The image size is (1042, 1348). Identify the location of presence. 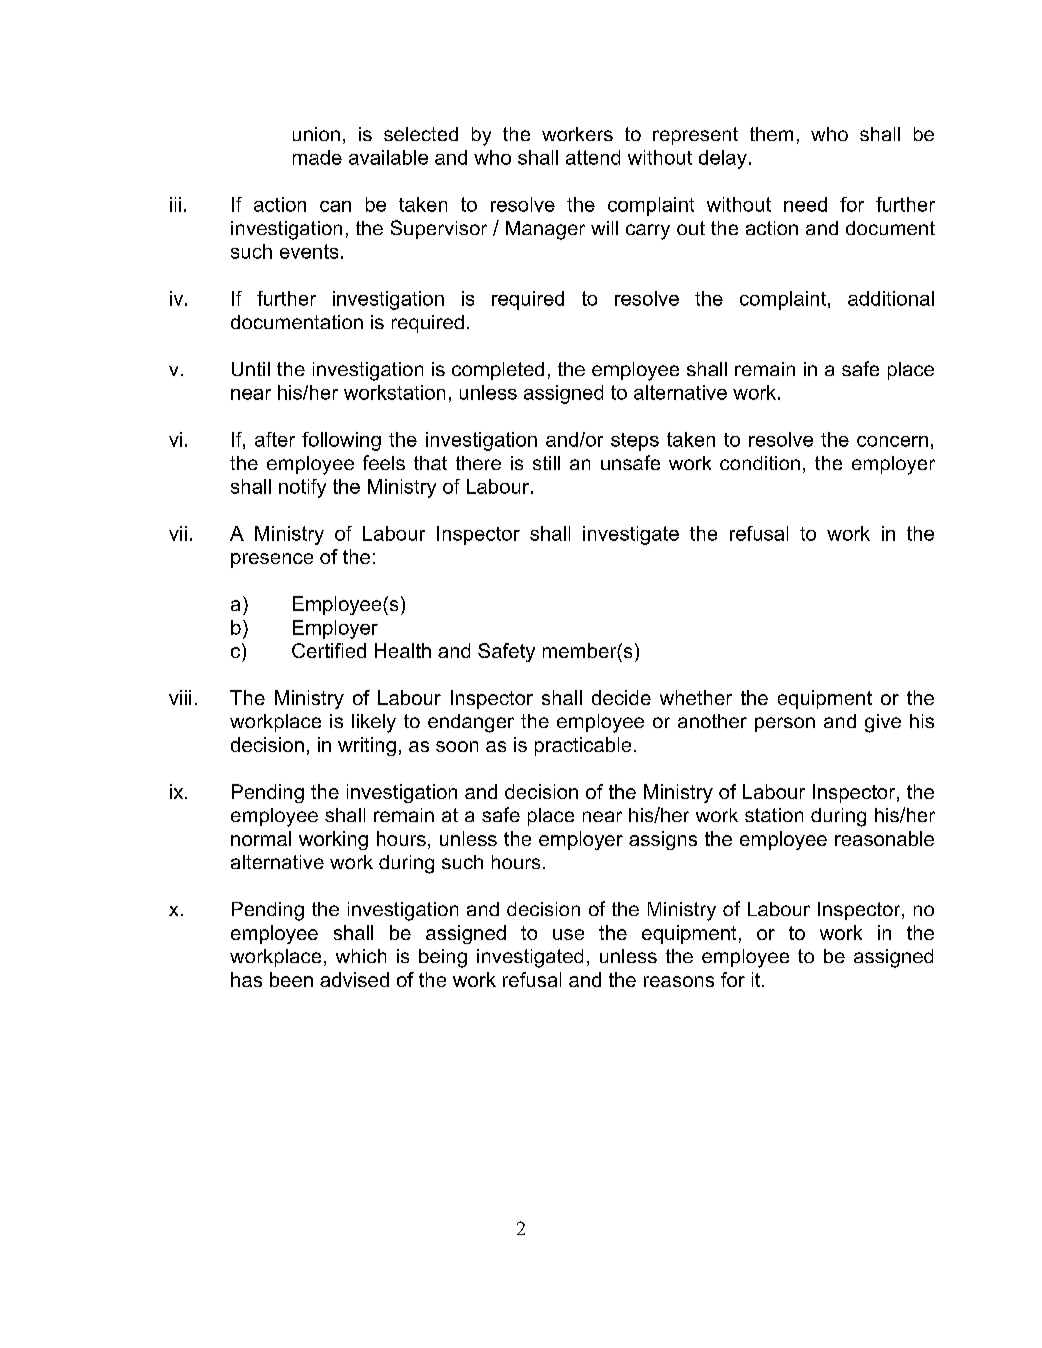
(272, 560).
